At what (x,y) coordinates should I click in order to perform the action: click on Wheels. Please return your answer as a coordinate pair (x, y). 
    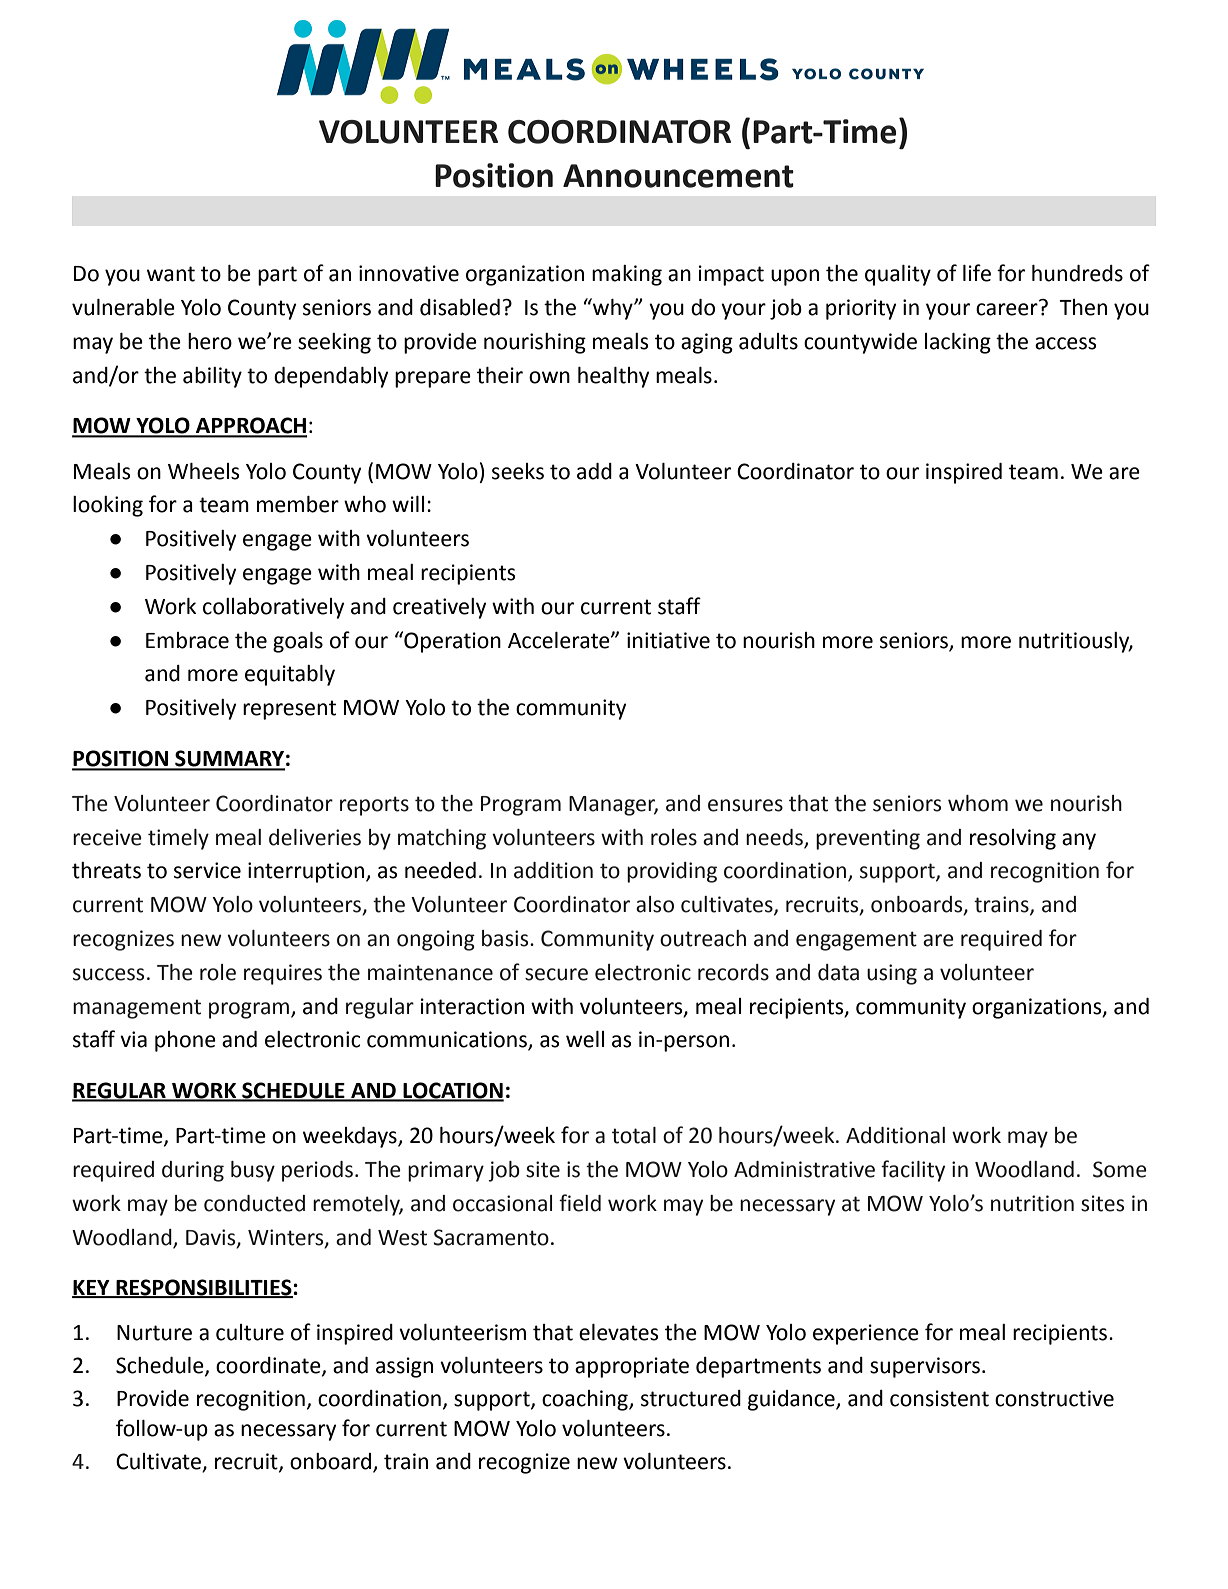
    Looking at the image, I should click on (203, 471).
